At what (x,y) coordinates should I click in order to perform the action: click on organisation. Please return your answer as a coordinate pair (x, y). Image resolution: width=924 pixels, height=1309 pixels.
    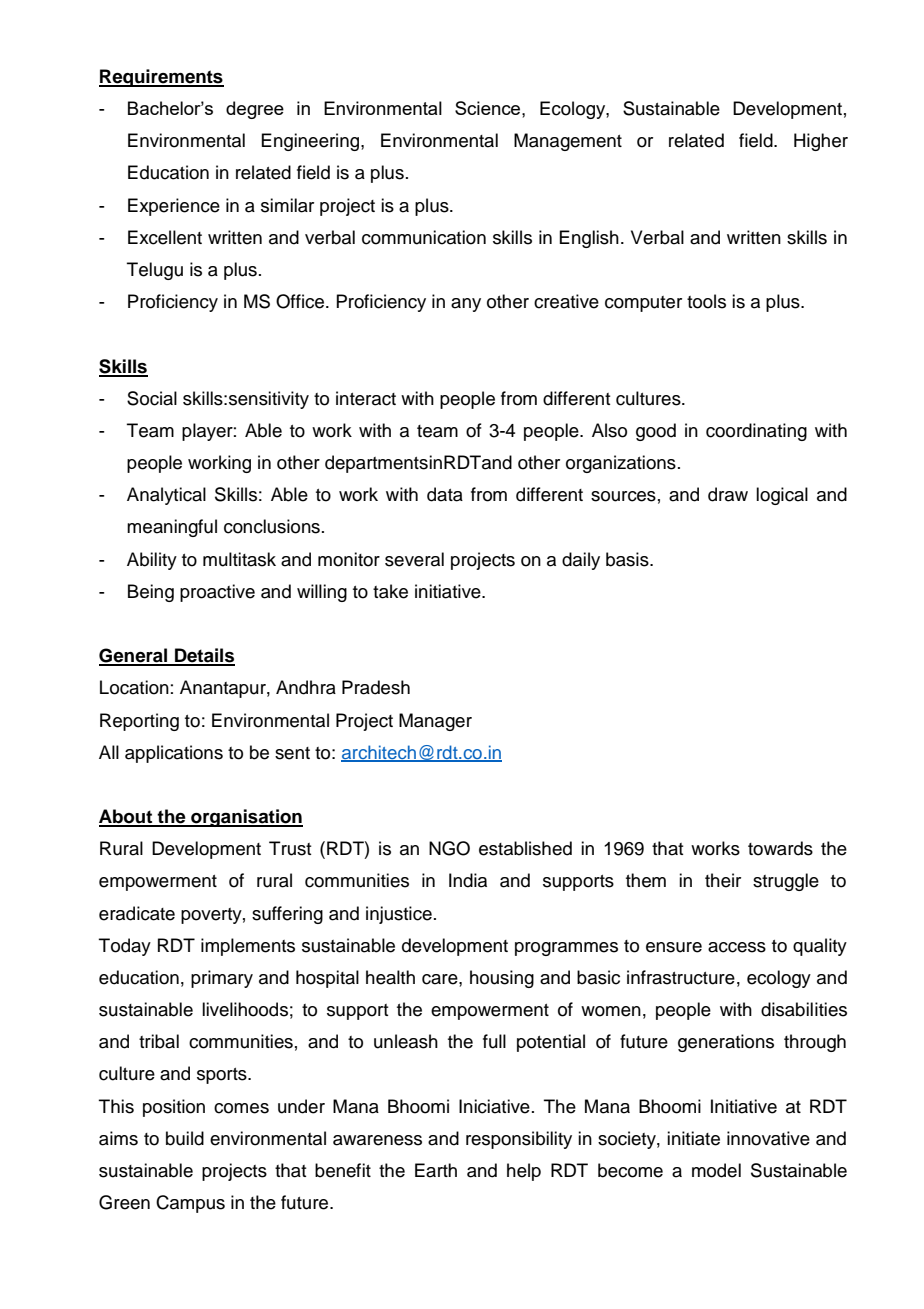
    Looking at the image, I should click on (246, 818).
